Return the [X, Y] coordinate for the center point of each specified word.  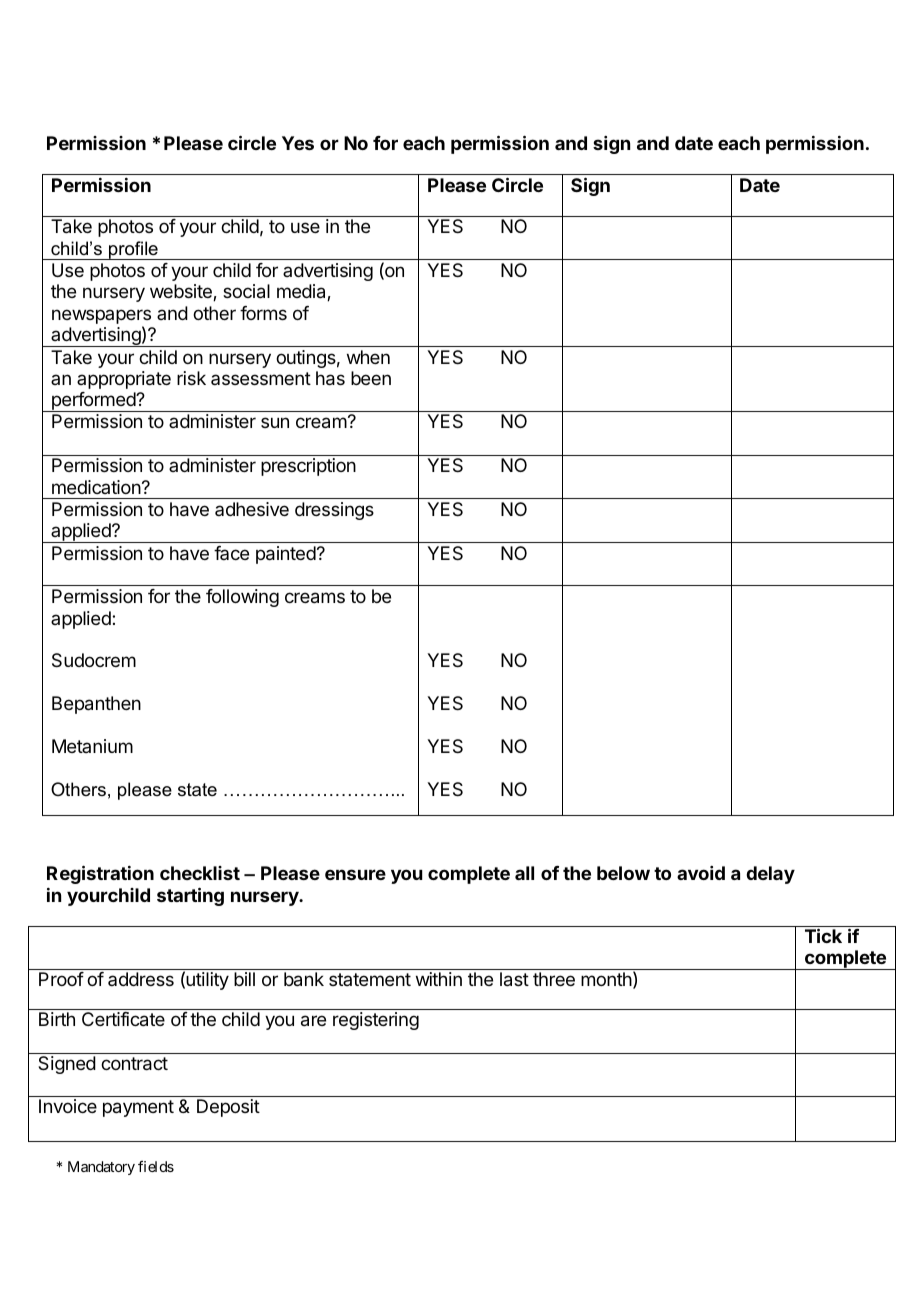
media [302, 292]
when [368, 357]
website [182, 292]
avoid [701, 873]
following [242, 598]
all [524, 873]
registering [376, 1021]
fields [156, 1166]
